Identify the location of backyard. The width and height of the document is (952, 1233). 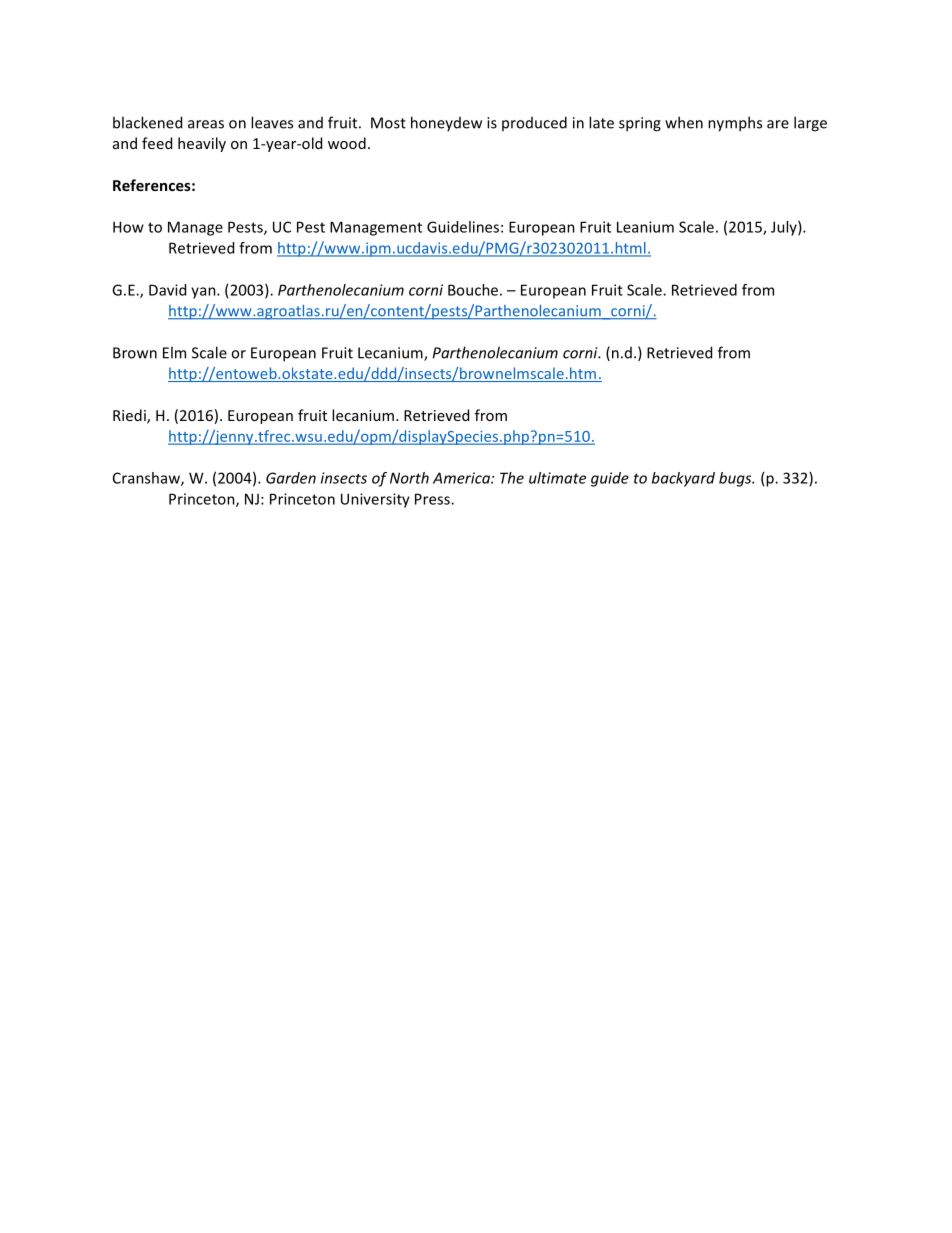
(683, 479).
